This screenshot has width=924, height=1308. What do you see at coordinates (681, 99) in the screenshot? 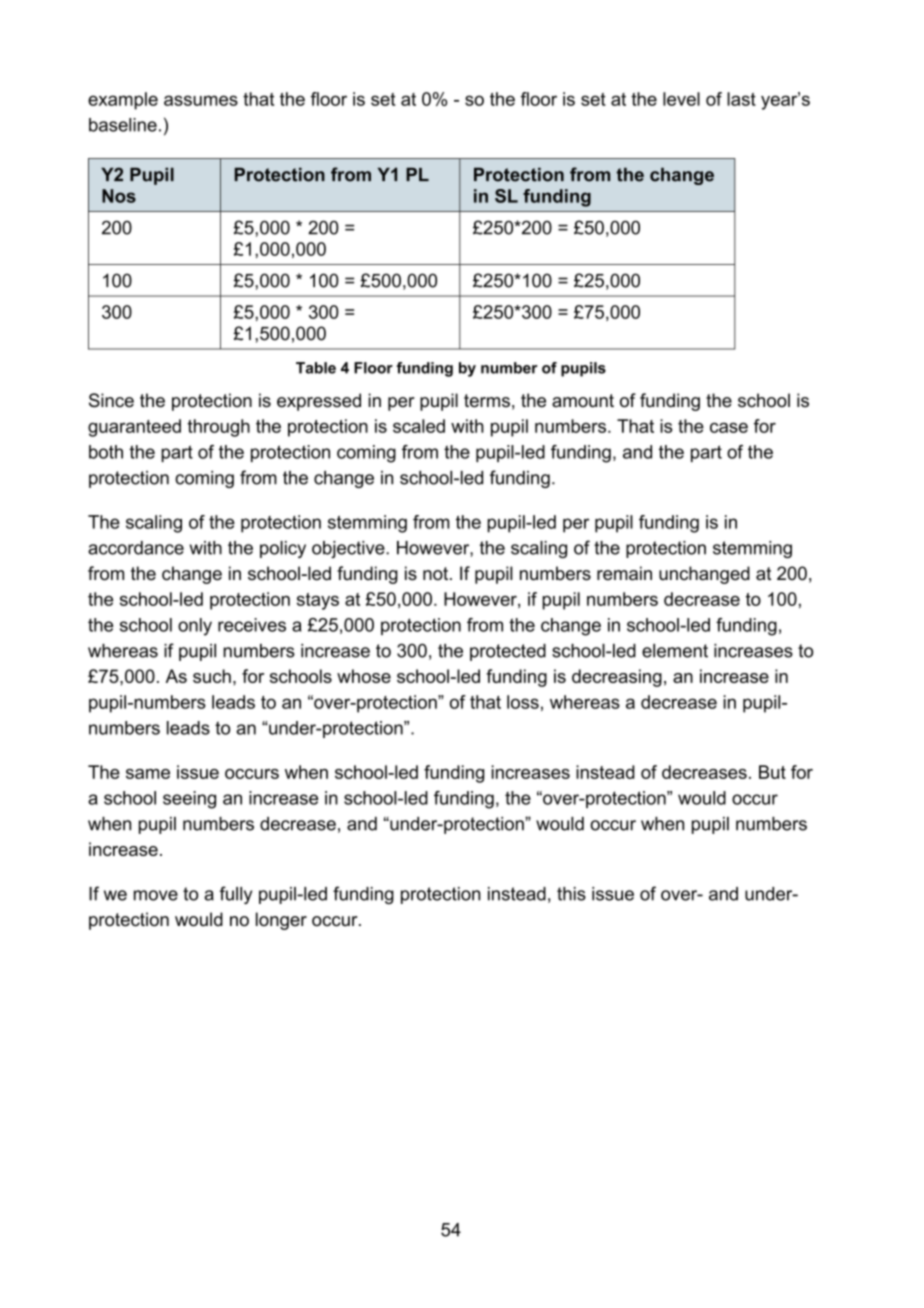
I see `level` at bounding box center [681, 99].
